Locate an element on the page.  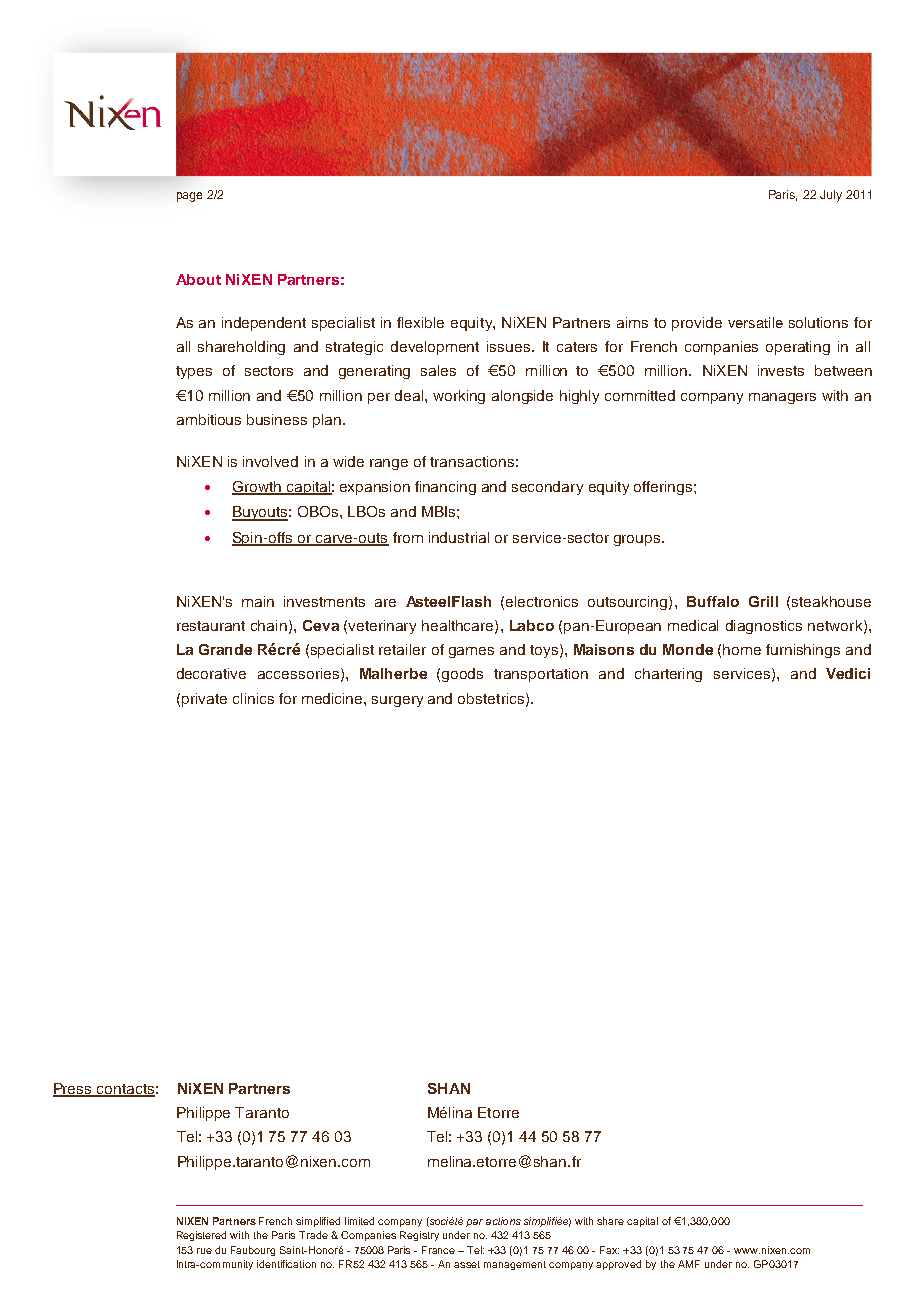
flexible is located at coordinates (420, 322).
